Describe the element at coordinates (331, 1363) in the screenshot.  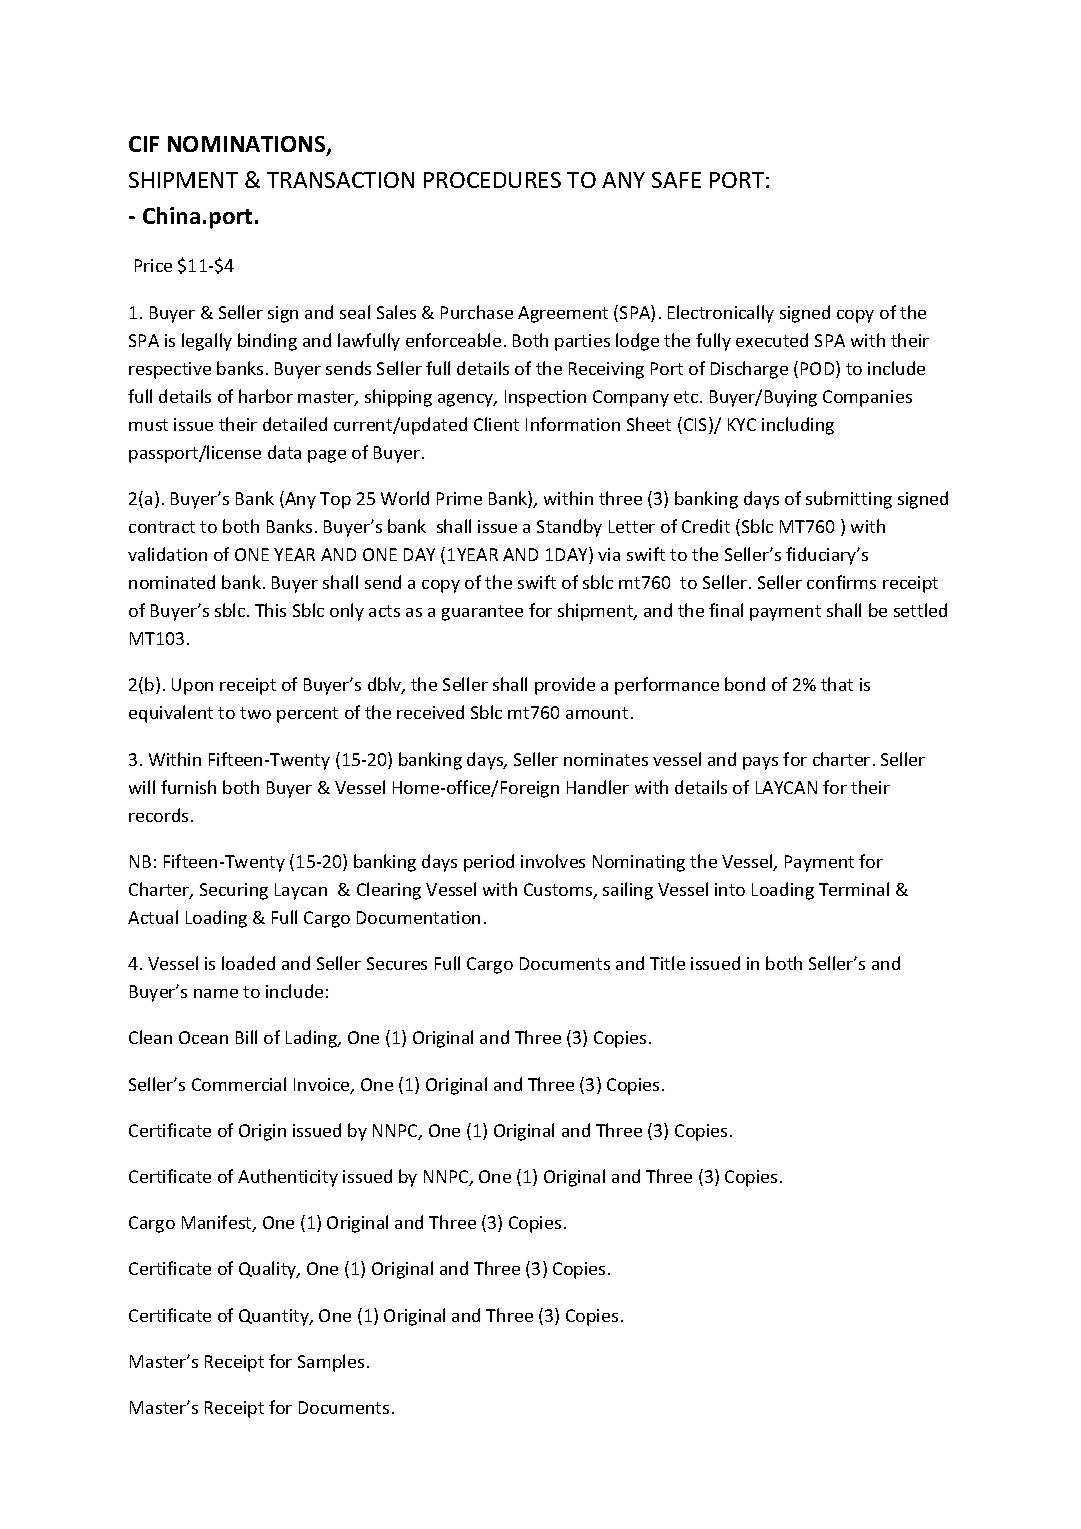
I see `Samples` at that location.
